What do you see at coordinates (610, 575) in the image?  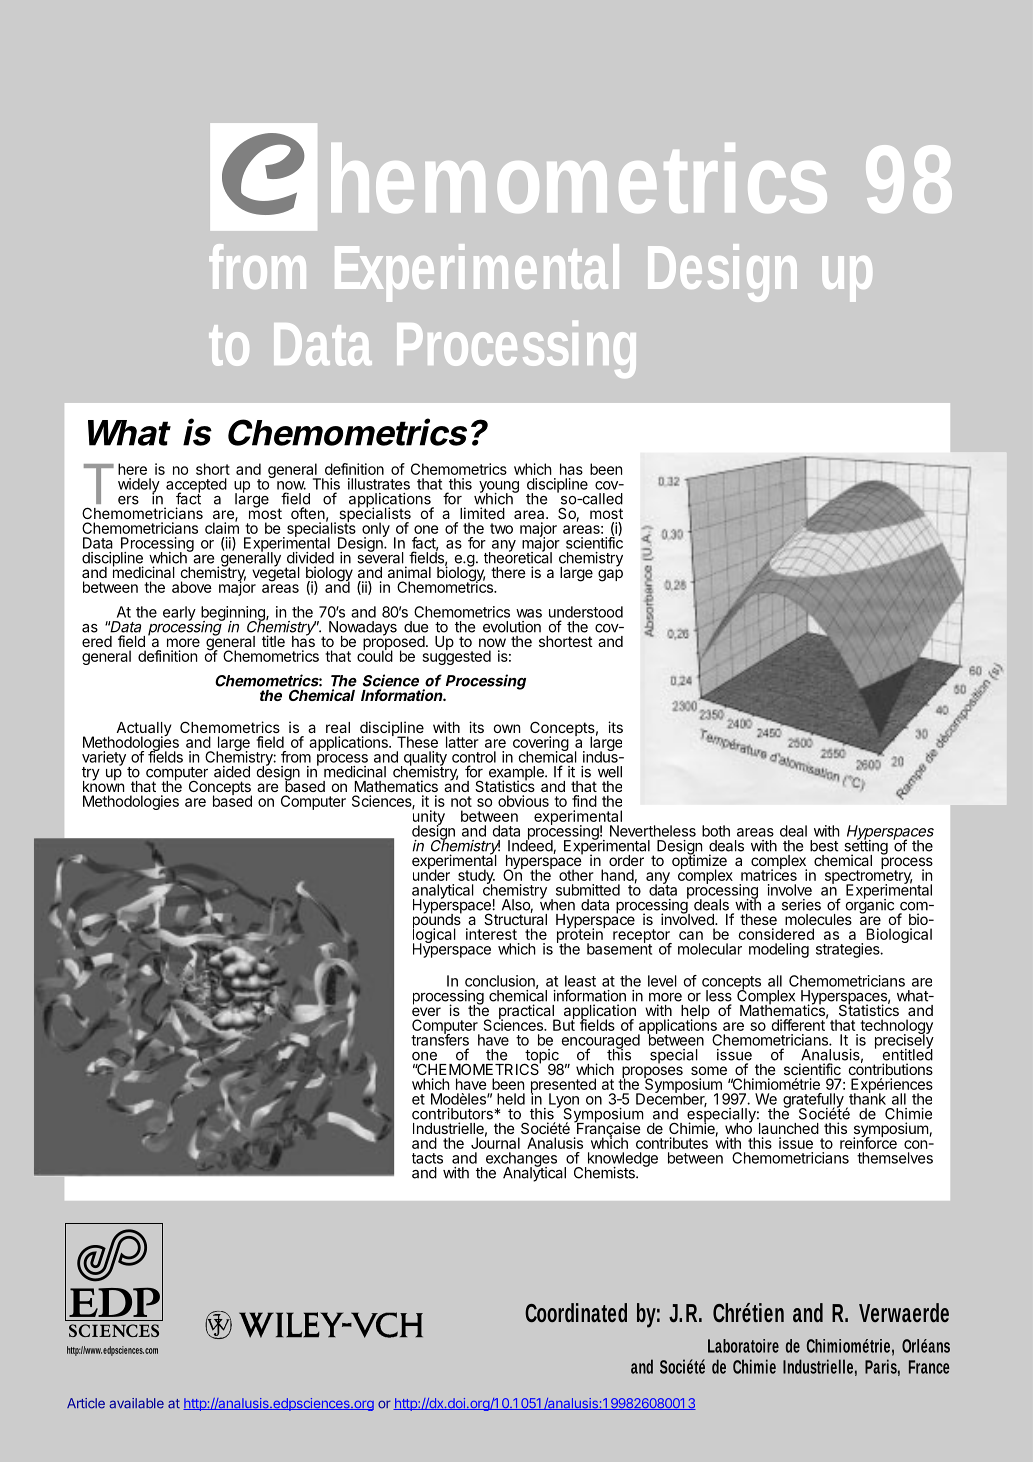 I see `gap` at bounding box center [610, 575].
